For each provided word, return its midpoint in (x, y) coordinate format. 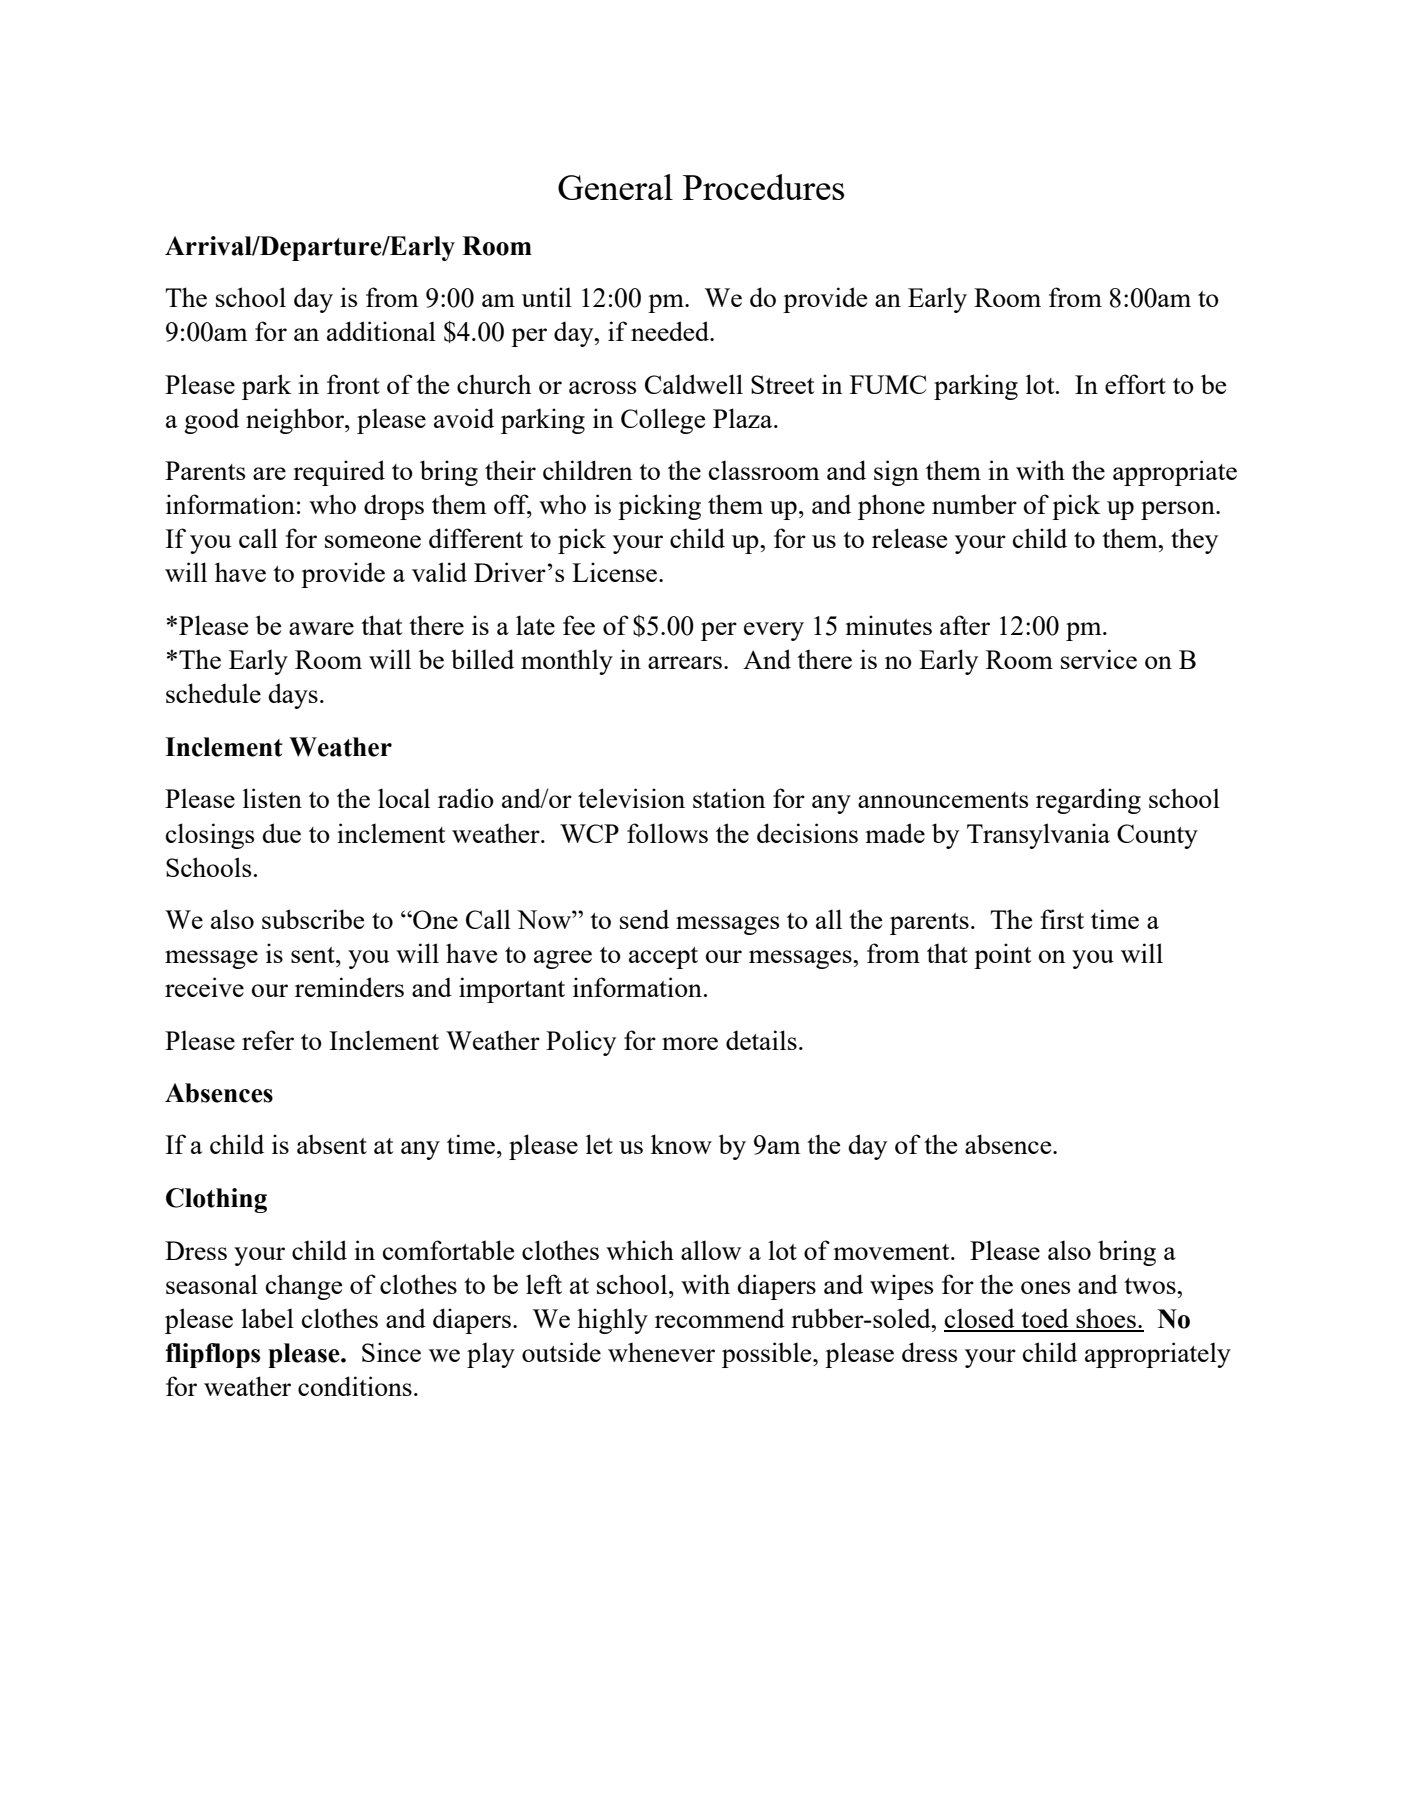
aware (321, 628)
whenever (661, 1352)
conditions (355, 1386)
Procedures (763, 187)
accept (663, 958)
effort (1135, 384)
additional (381, 331)
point (1003, 956)
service (1099, 659)
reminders (349, 987)
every (774, 631)
